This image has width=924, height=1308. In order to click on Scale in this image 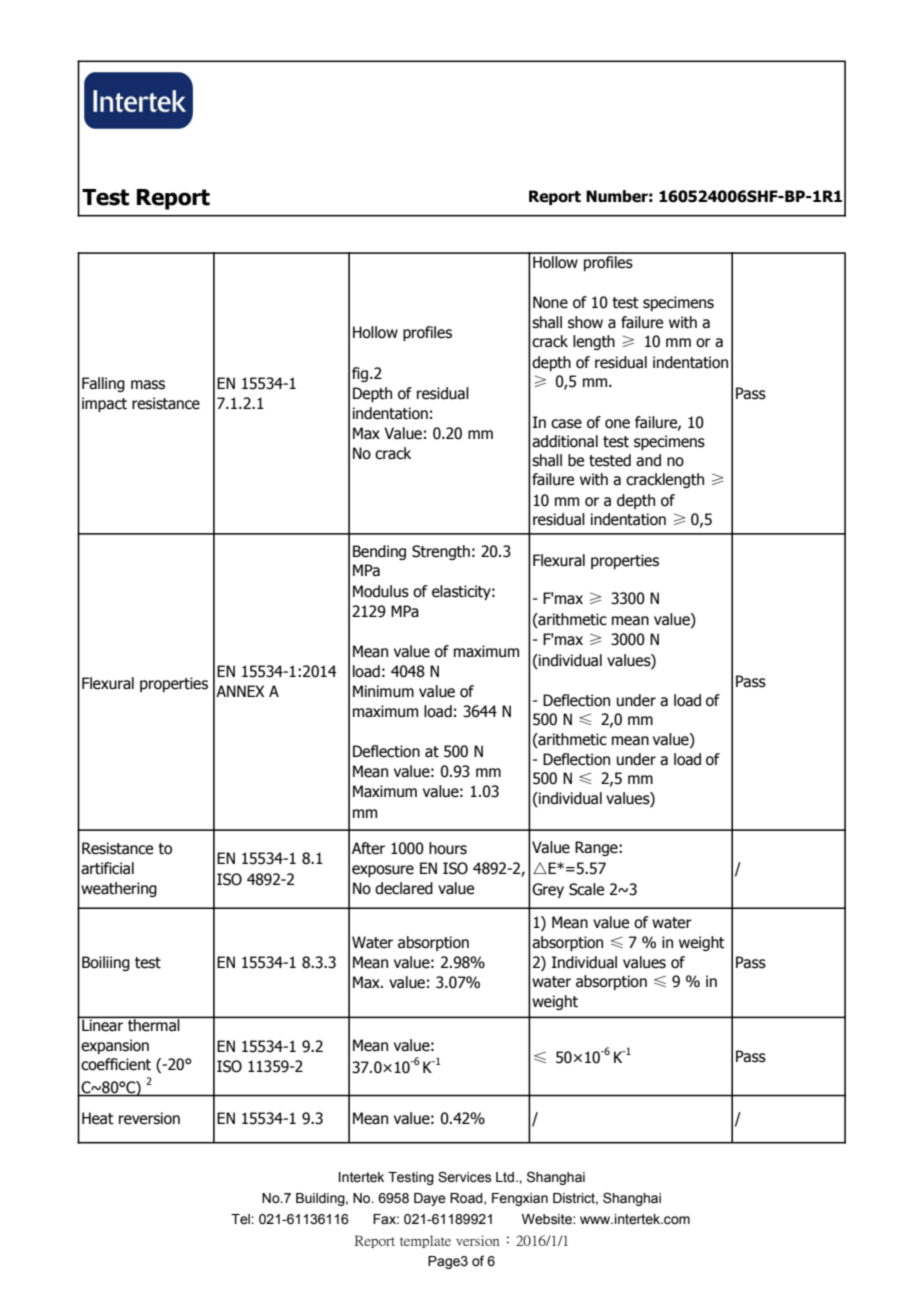, I will do `click(586, 889)`.
